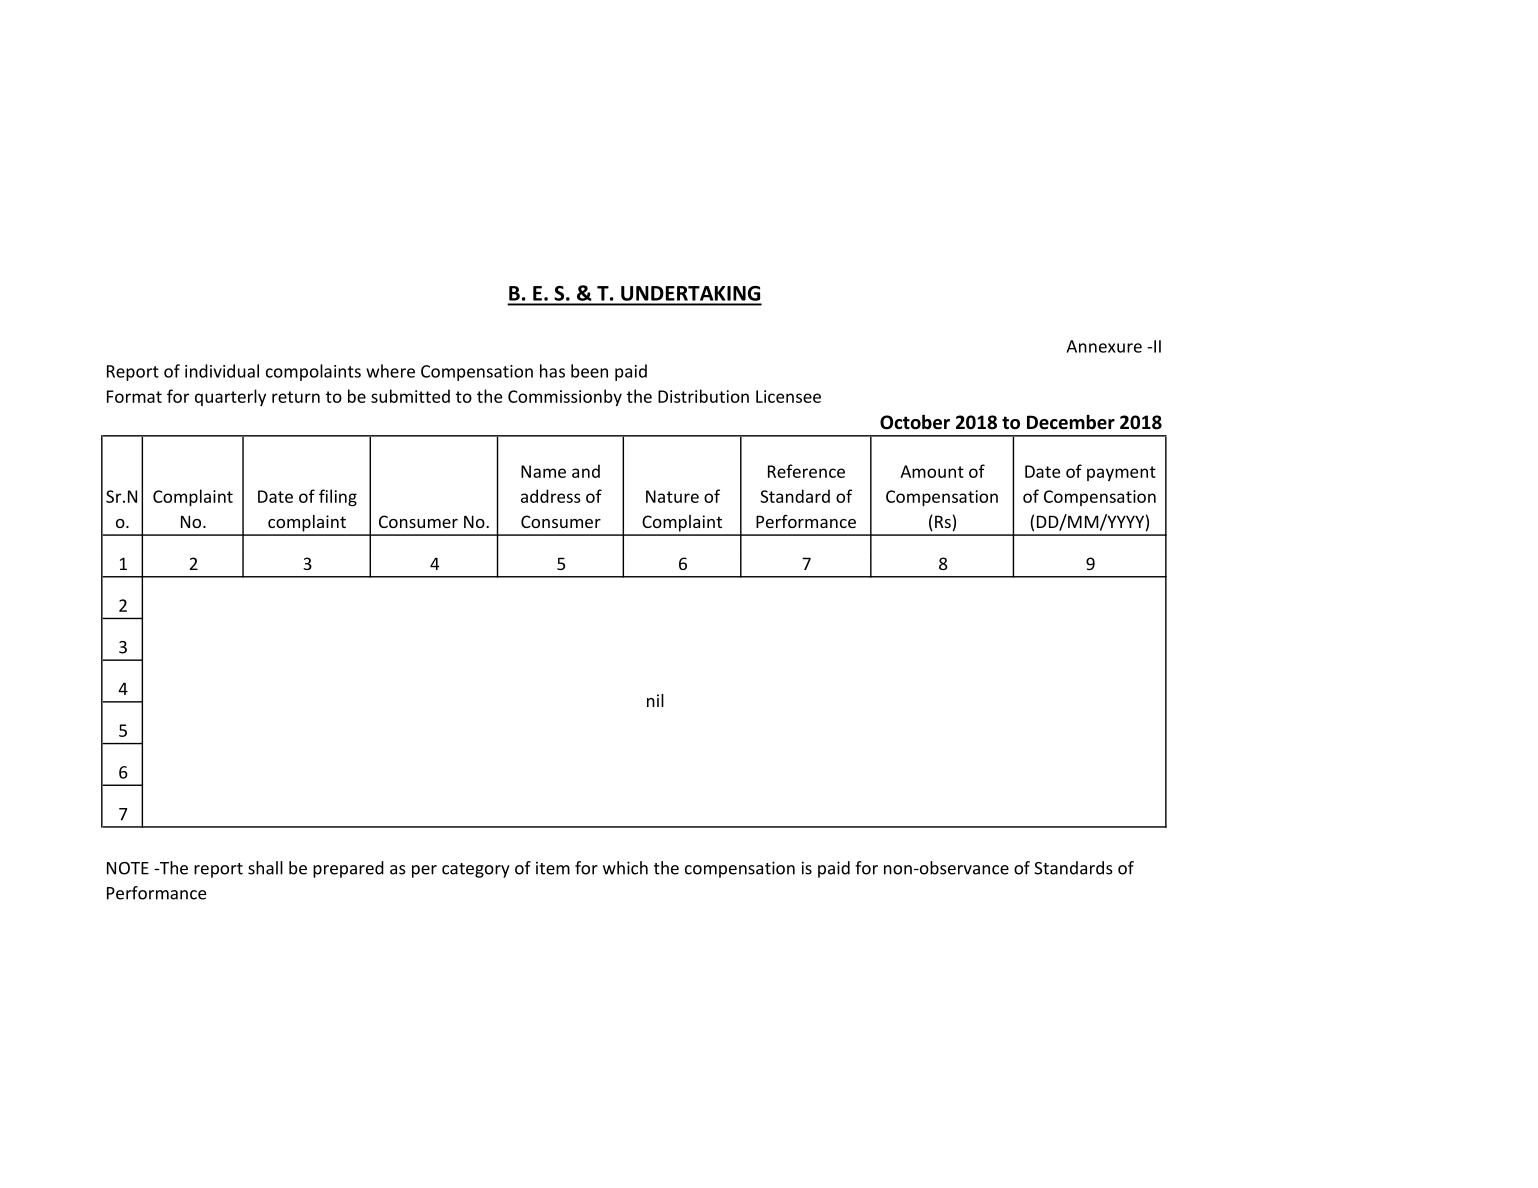  I want to click on Reference, so click(806, 471).
